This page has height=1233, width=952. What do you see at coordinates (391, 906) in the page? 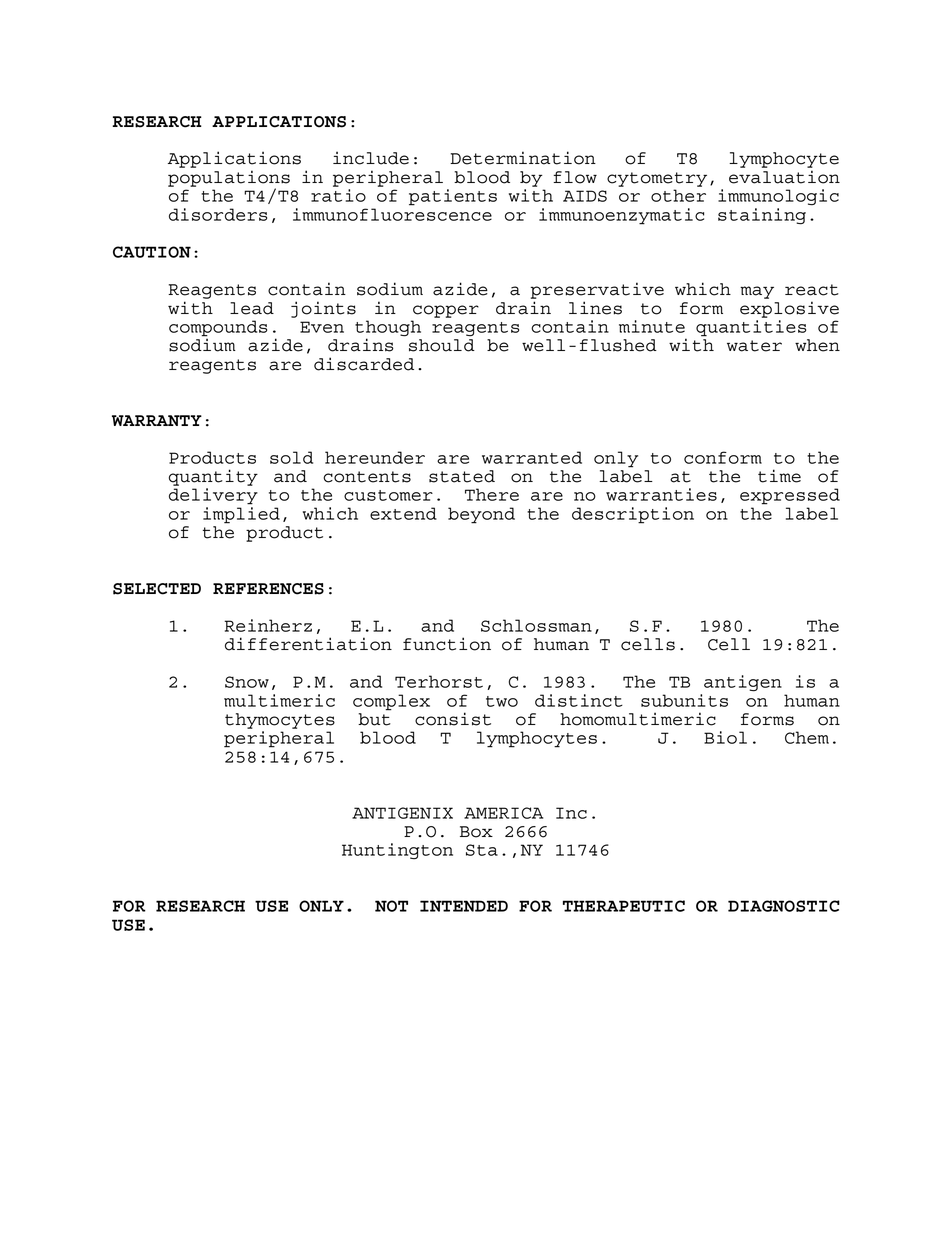
I see `NOT` at bounding box center [391, 906].
